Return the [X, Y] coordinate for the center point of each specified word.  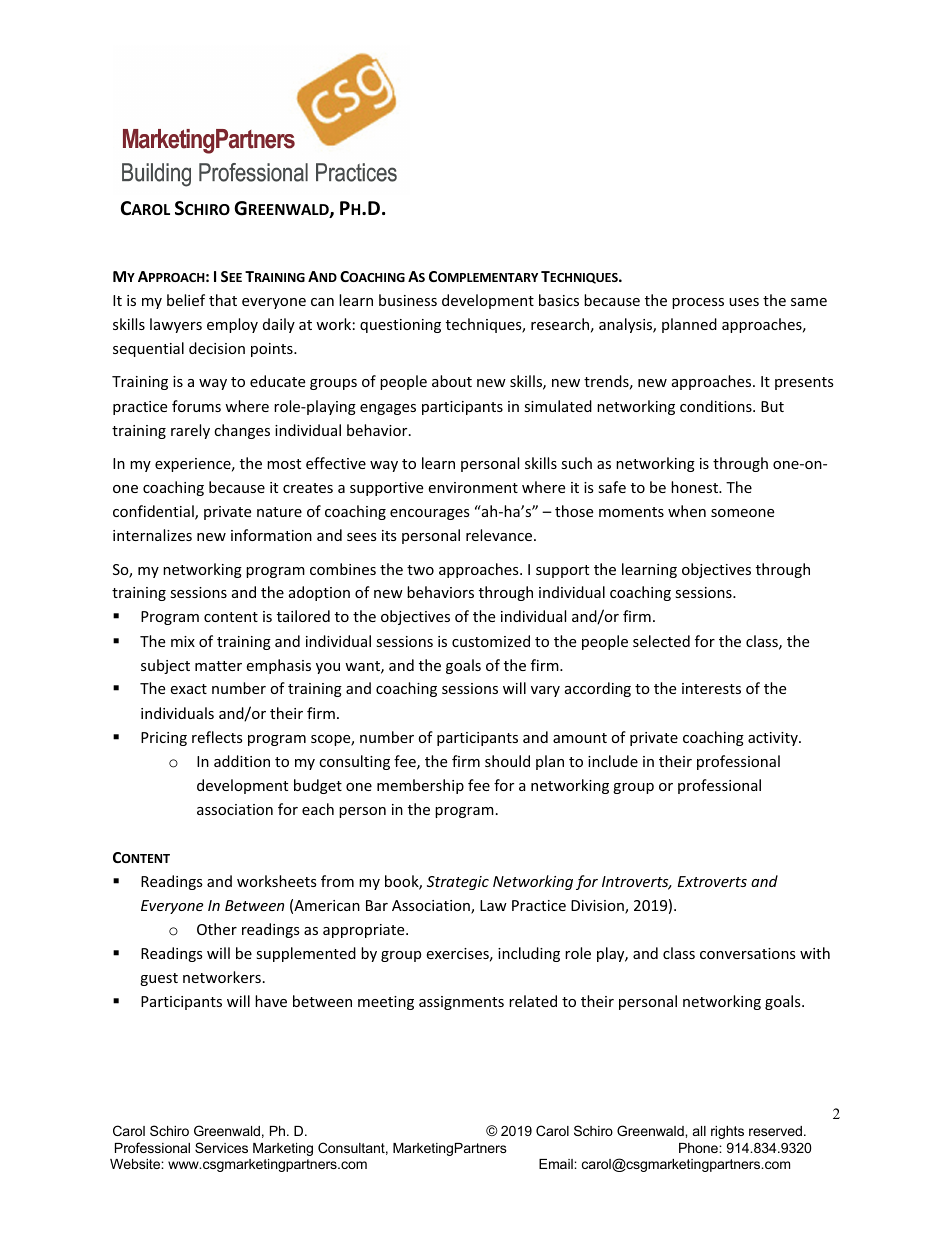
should [507, 761]
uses [744, 302]
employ [232, 325]
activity [774, 739]
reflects [217, 737]
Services [221, 1147]
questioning [400, 326]
